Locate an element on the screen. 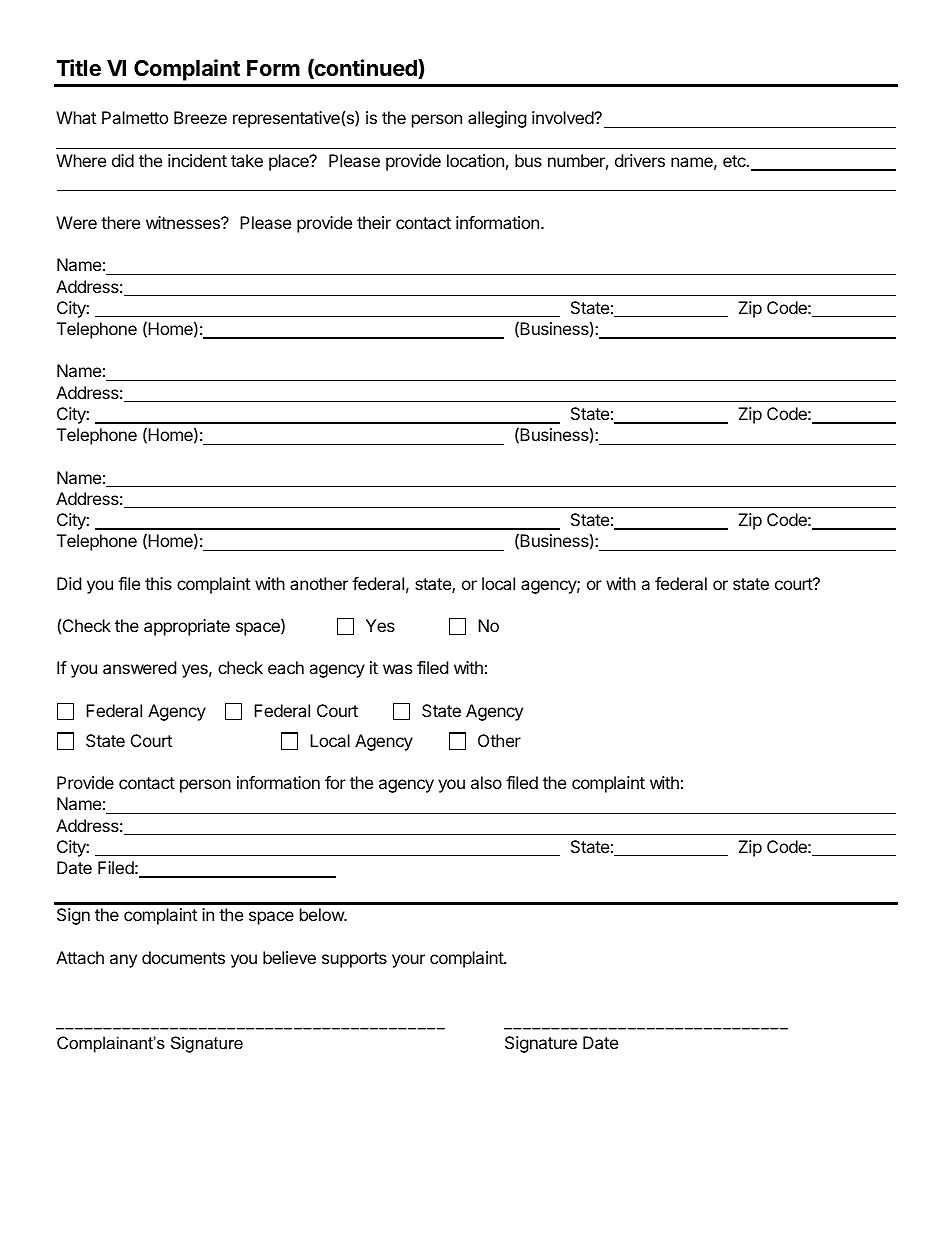  witnesses is located at coordinates (184, 222).
